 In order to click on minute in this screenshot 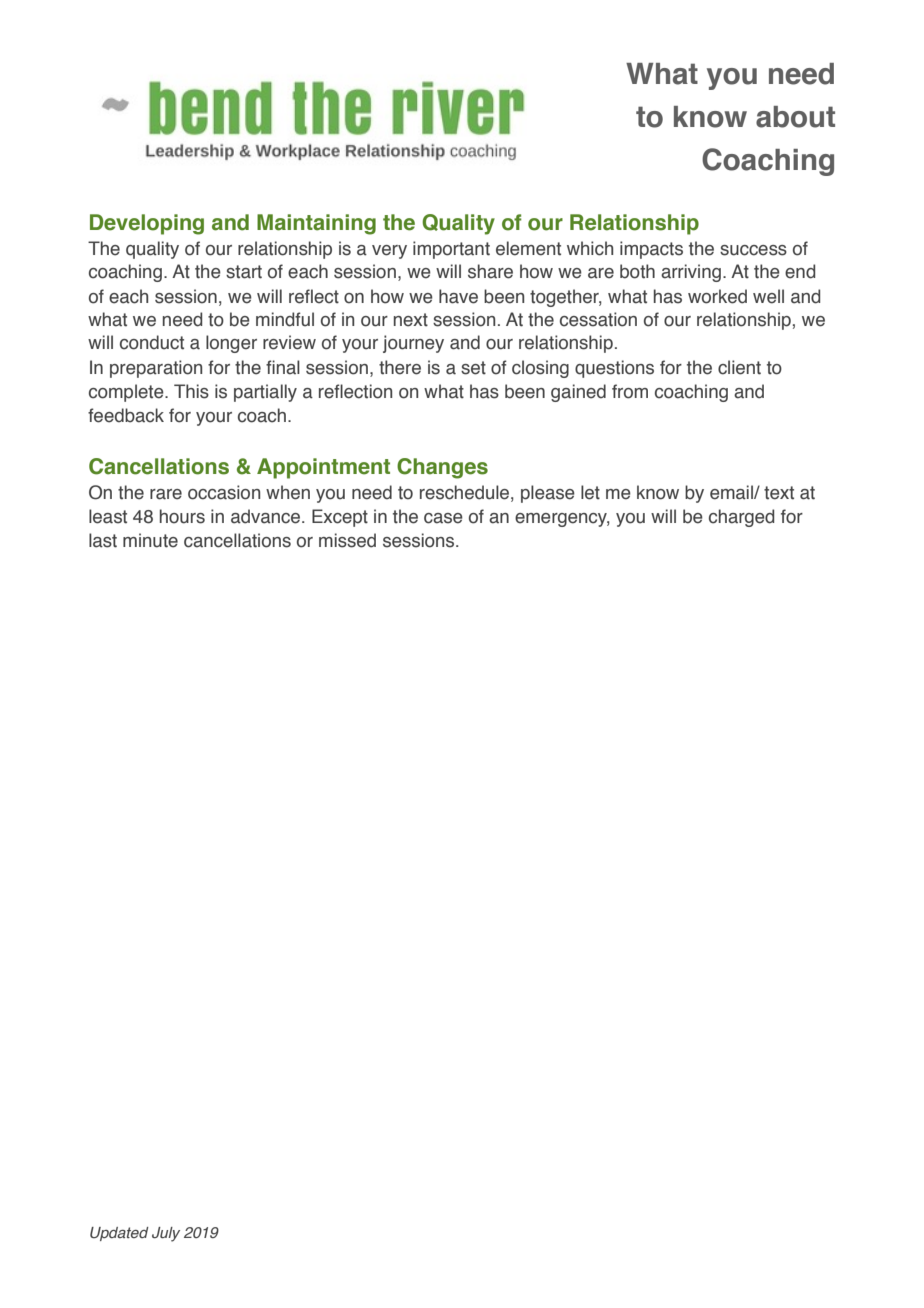, I will do `click(150, 540)`.
